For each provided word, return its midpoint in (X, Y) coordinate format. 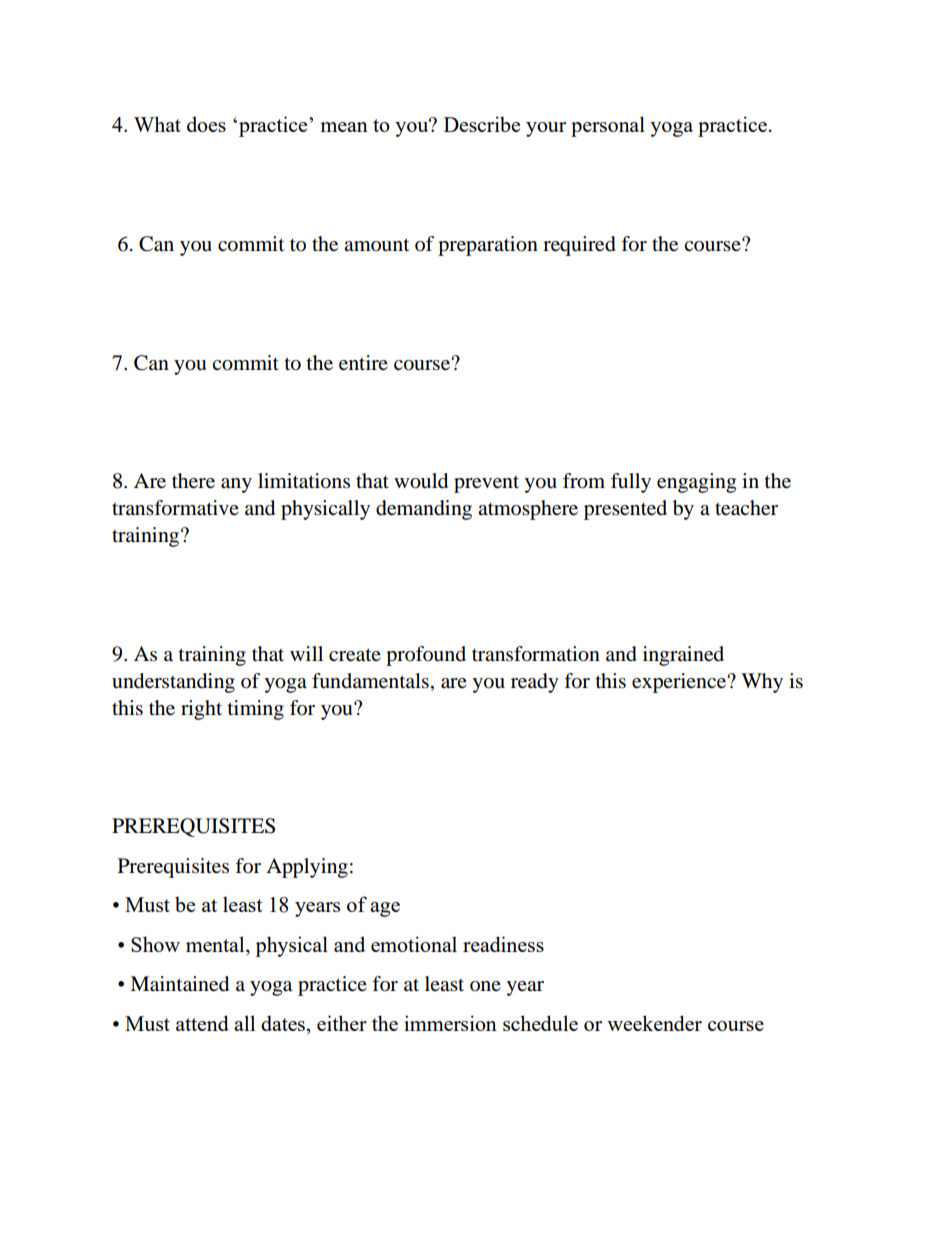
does (206, 124)
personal (608, 126)
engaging (696, 483)
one (485, 986)
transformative (175, 508)
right (201, 710)
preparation (488, 246)
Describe (482, 124)
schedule (540, 1023)
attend (202, 1023)
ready (535, 683)
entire (363, 363)
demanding (424, 510)
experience (680, 683)
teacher (746, 508)
